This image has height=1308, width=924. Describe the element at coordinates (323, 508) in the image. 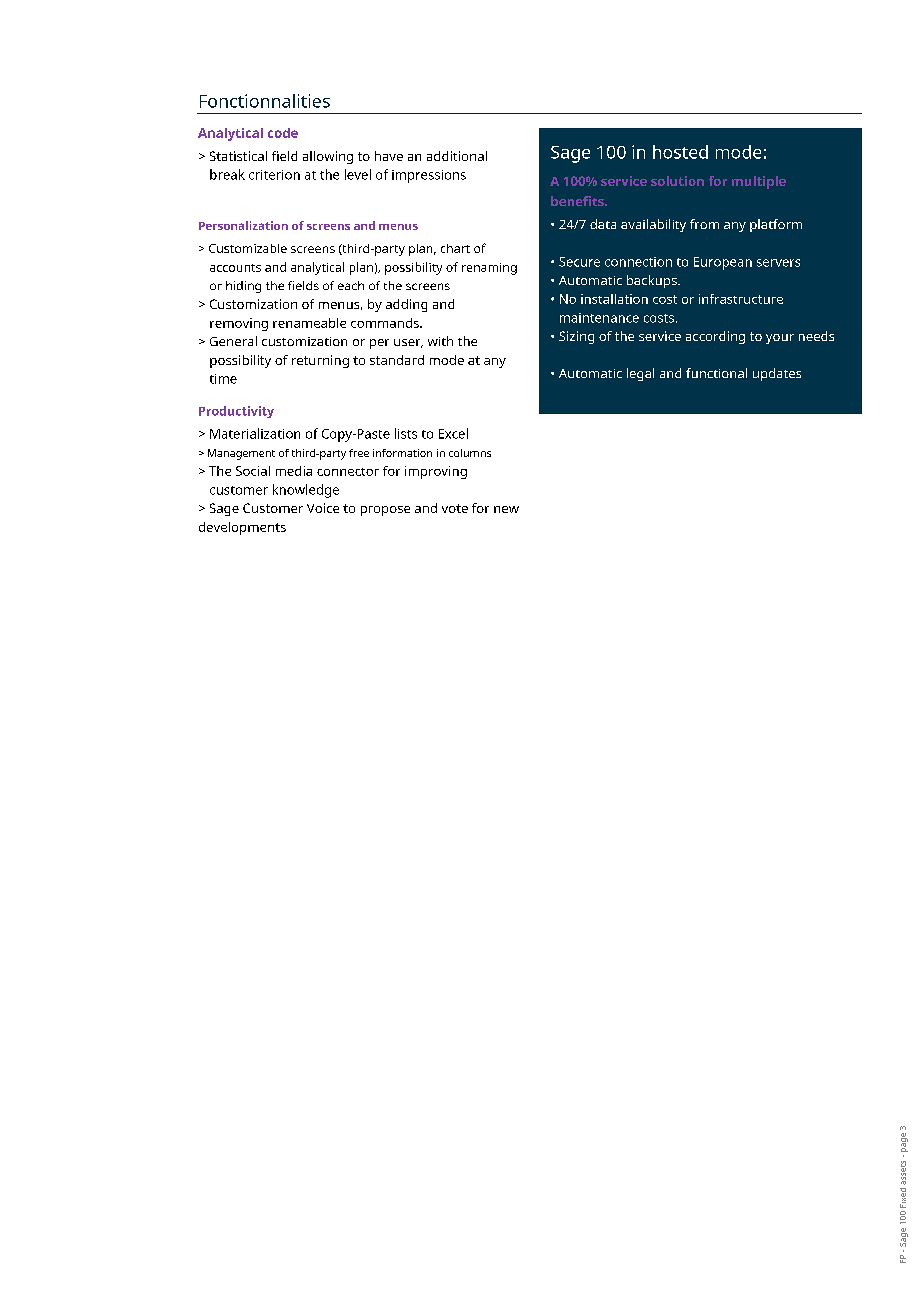

I see `Voice` at that location.
